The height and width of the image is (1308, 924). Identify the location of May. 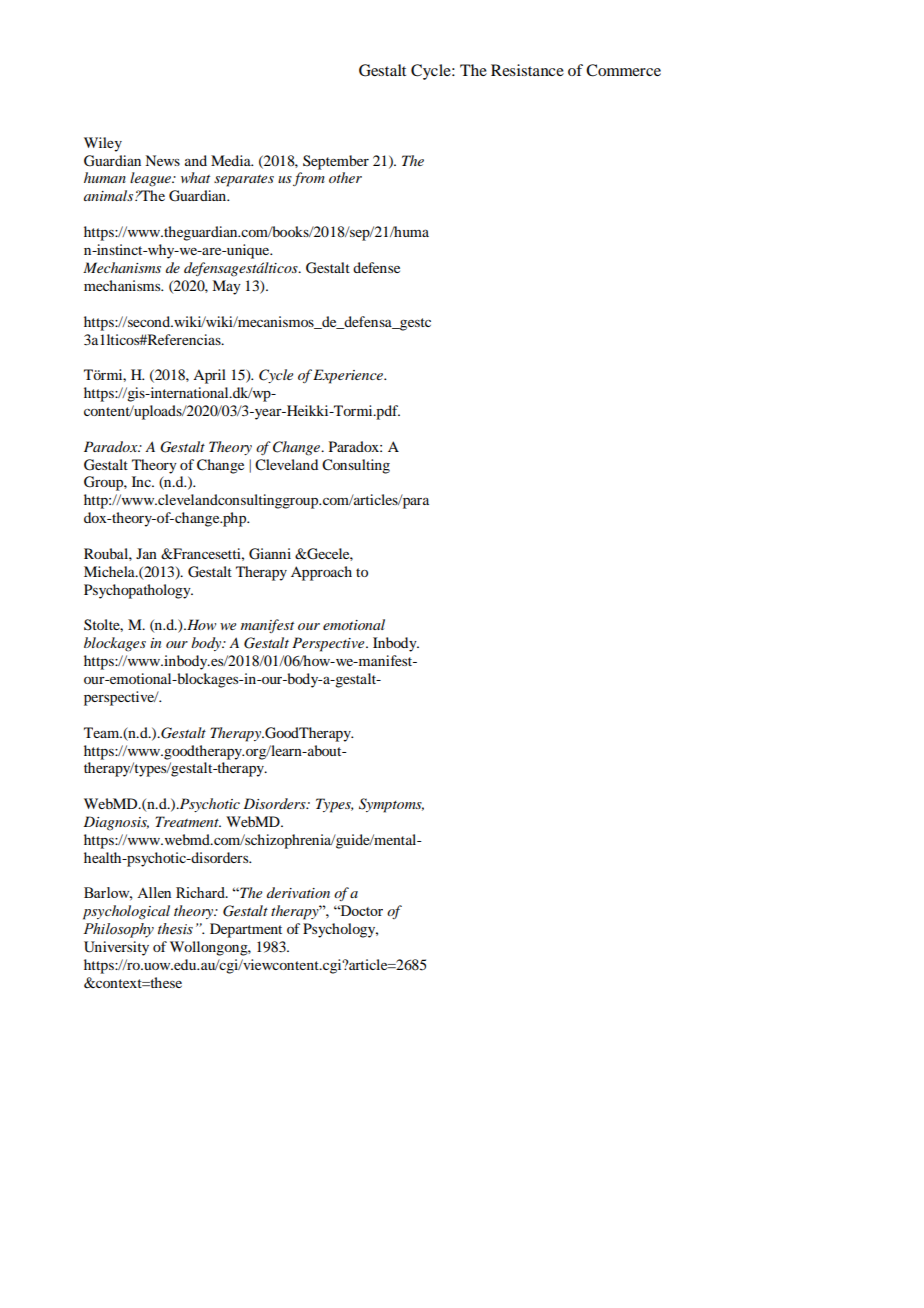
(226, 287).
